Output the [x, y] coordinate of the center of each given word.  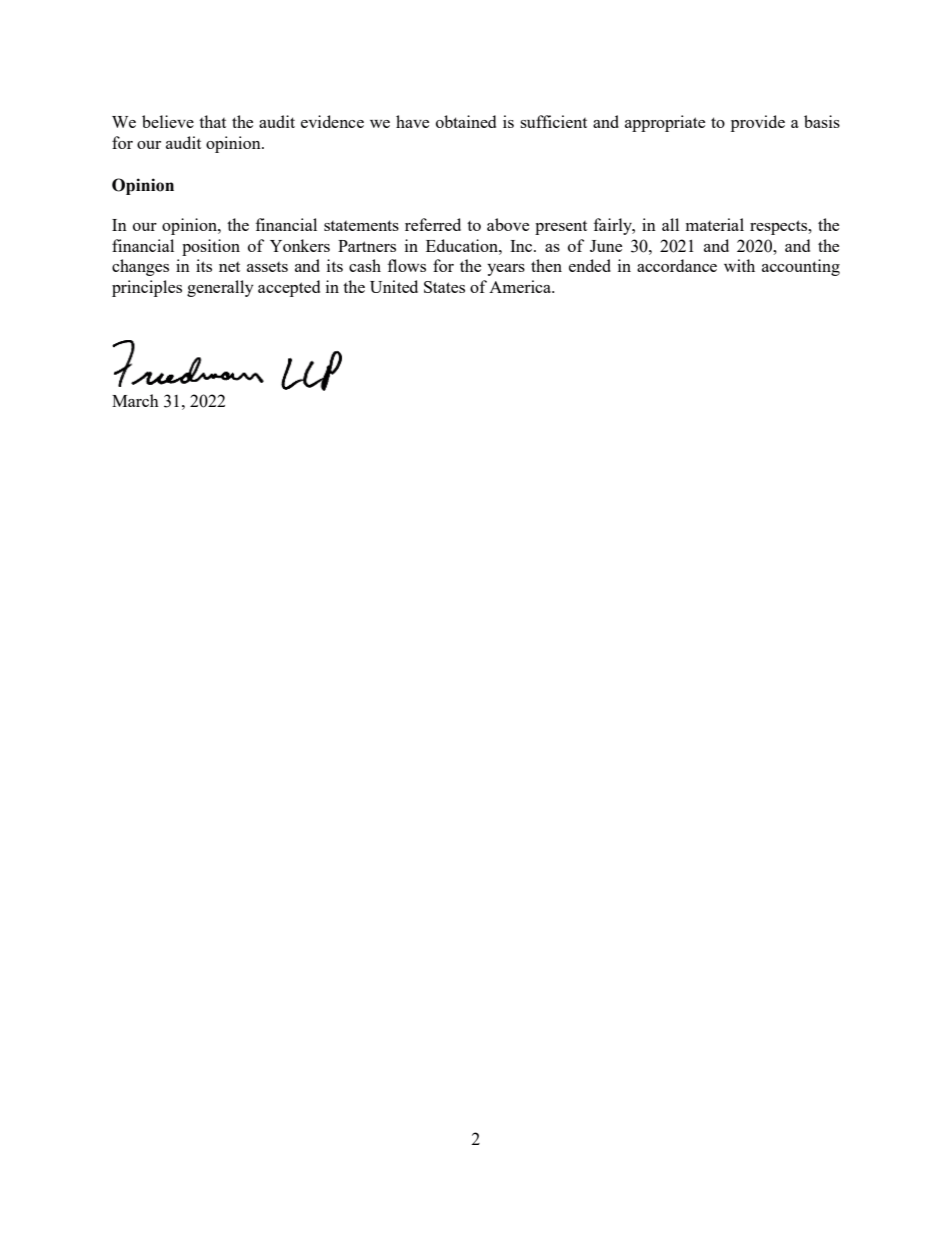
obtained [466, 121]
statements [361, 225]
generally [220, 288]
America [521, 286]
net [229, 267]
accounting [801, 267]
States [444, 287]
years [506, 270]
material [715, 224]
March [135, 400]
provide [758, 123]
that [212, 121]
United [394, 286]
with [739, 265]
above [508, 224]
